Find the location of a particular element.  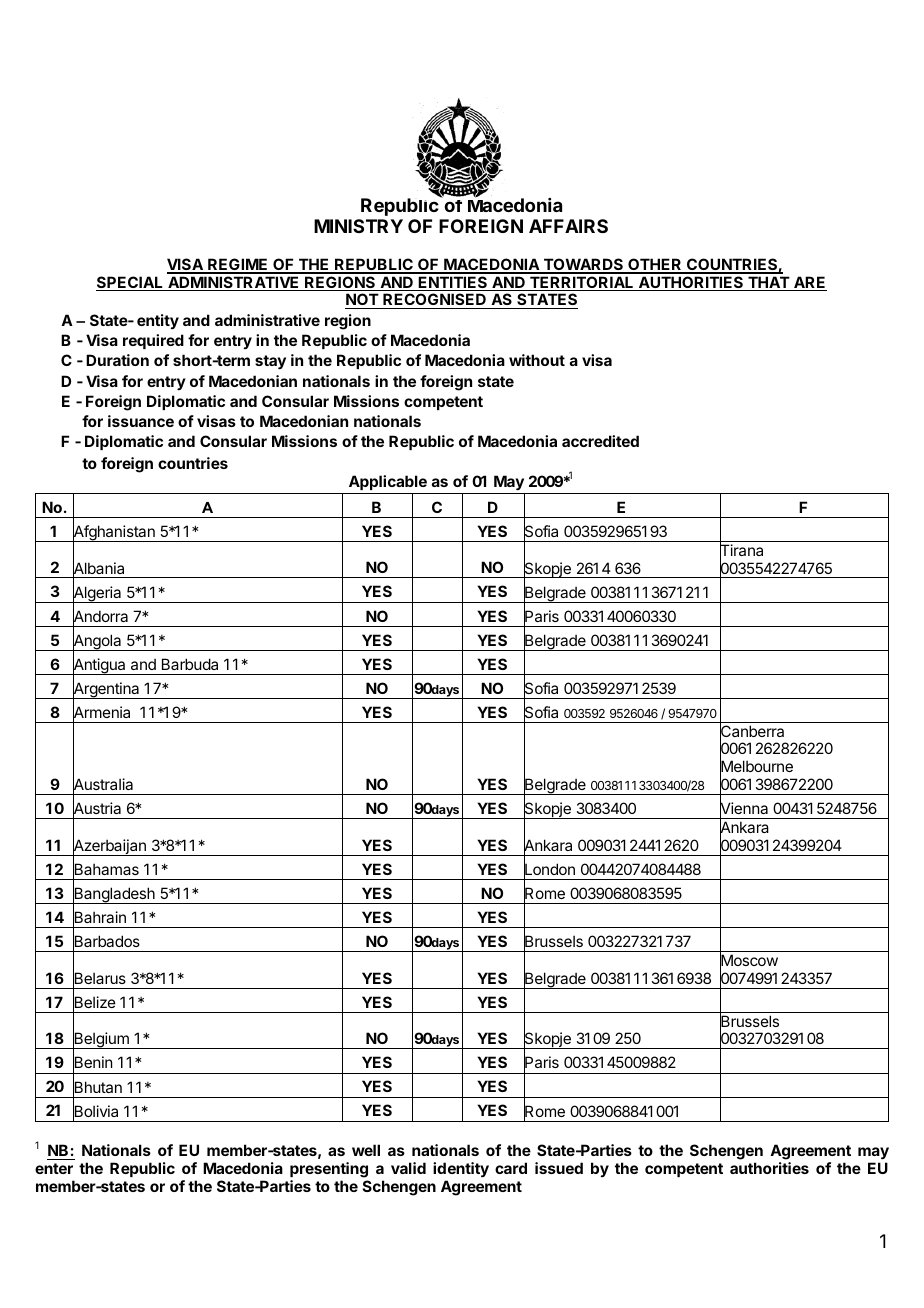

SPECIAL is located at coordinates (130, 283).
